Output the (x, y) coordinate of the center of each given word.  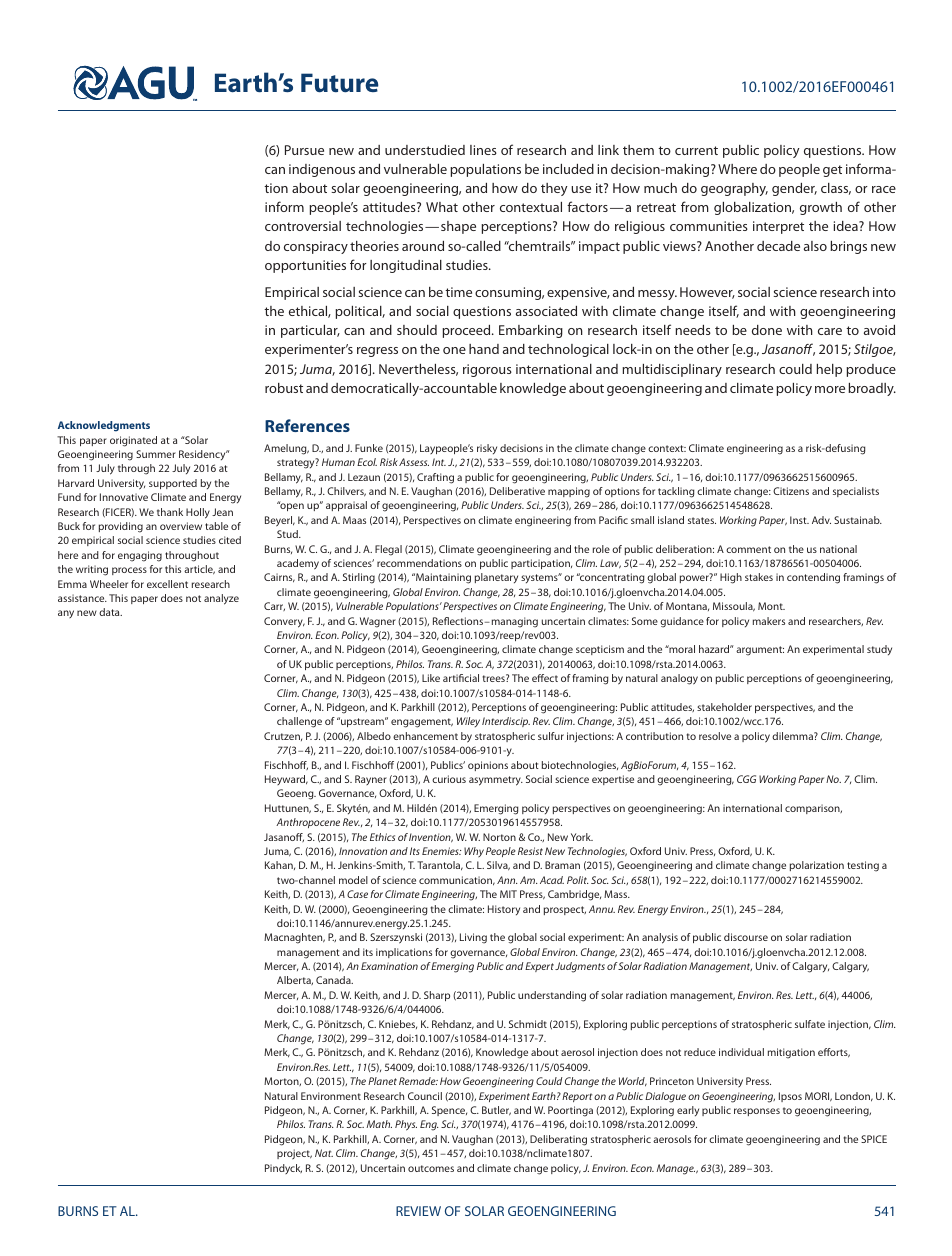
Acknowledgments (104, 426)
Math (379, 1124)
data (110, 612)
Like (431, 678)
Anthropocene (308, 823)
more (830, 389)
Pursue (304, 150)
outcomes (431, 1168)
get (832, 171)
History (504, 910)
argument (760, 651)
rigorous (487, 370)
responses (757, 1112)
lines (483, 150)
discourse (746, 937)
